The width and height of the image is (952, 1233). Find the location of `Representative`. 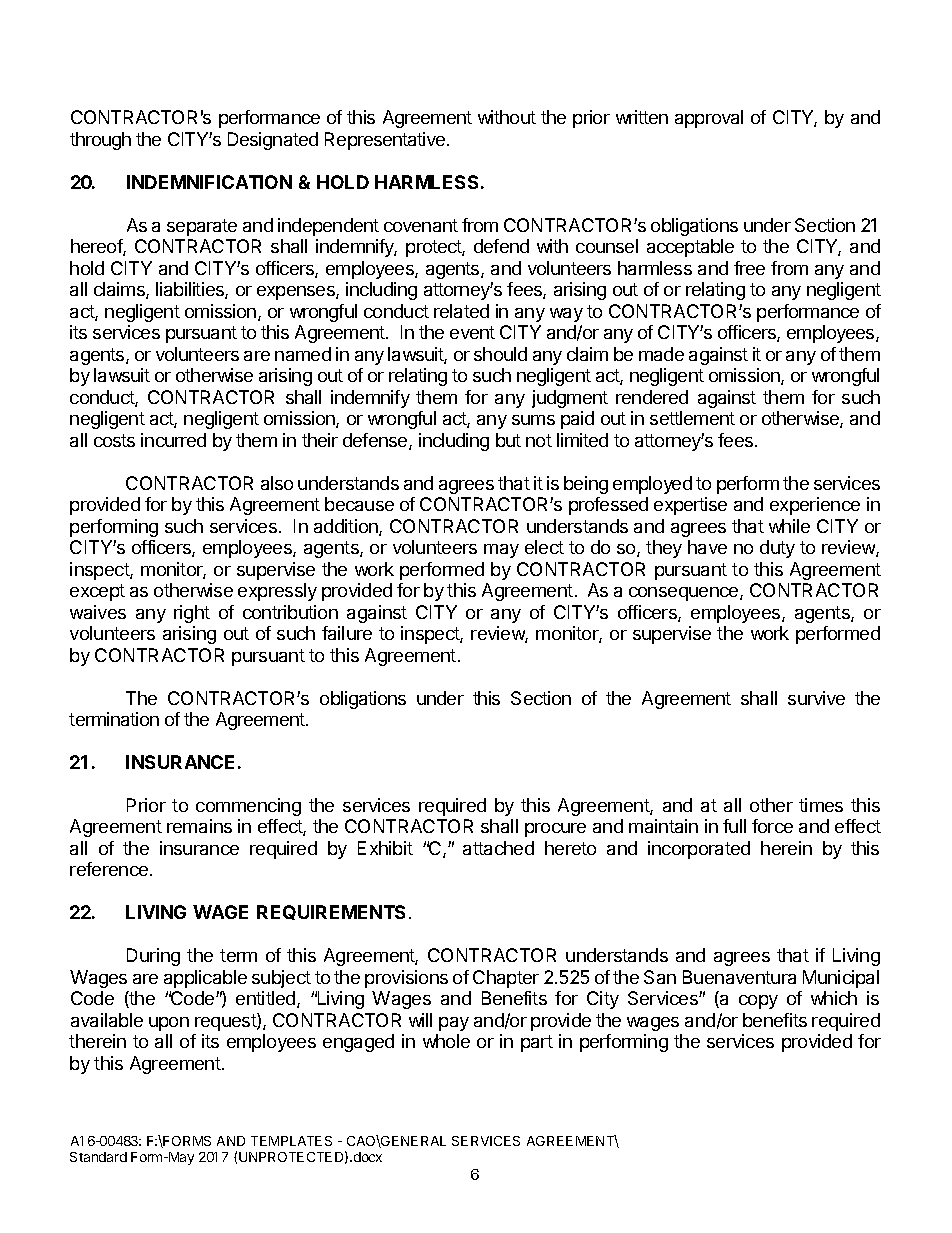

Representative is located at coordinates (386, 141).
